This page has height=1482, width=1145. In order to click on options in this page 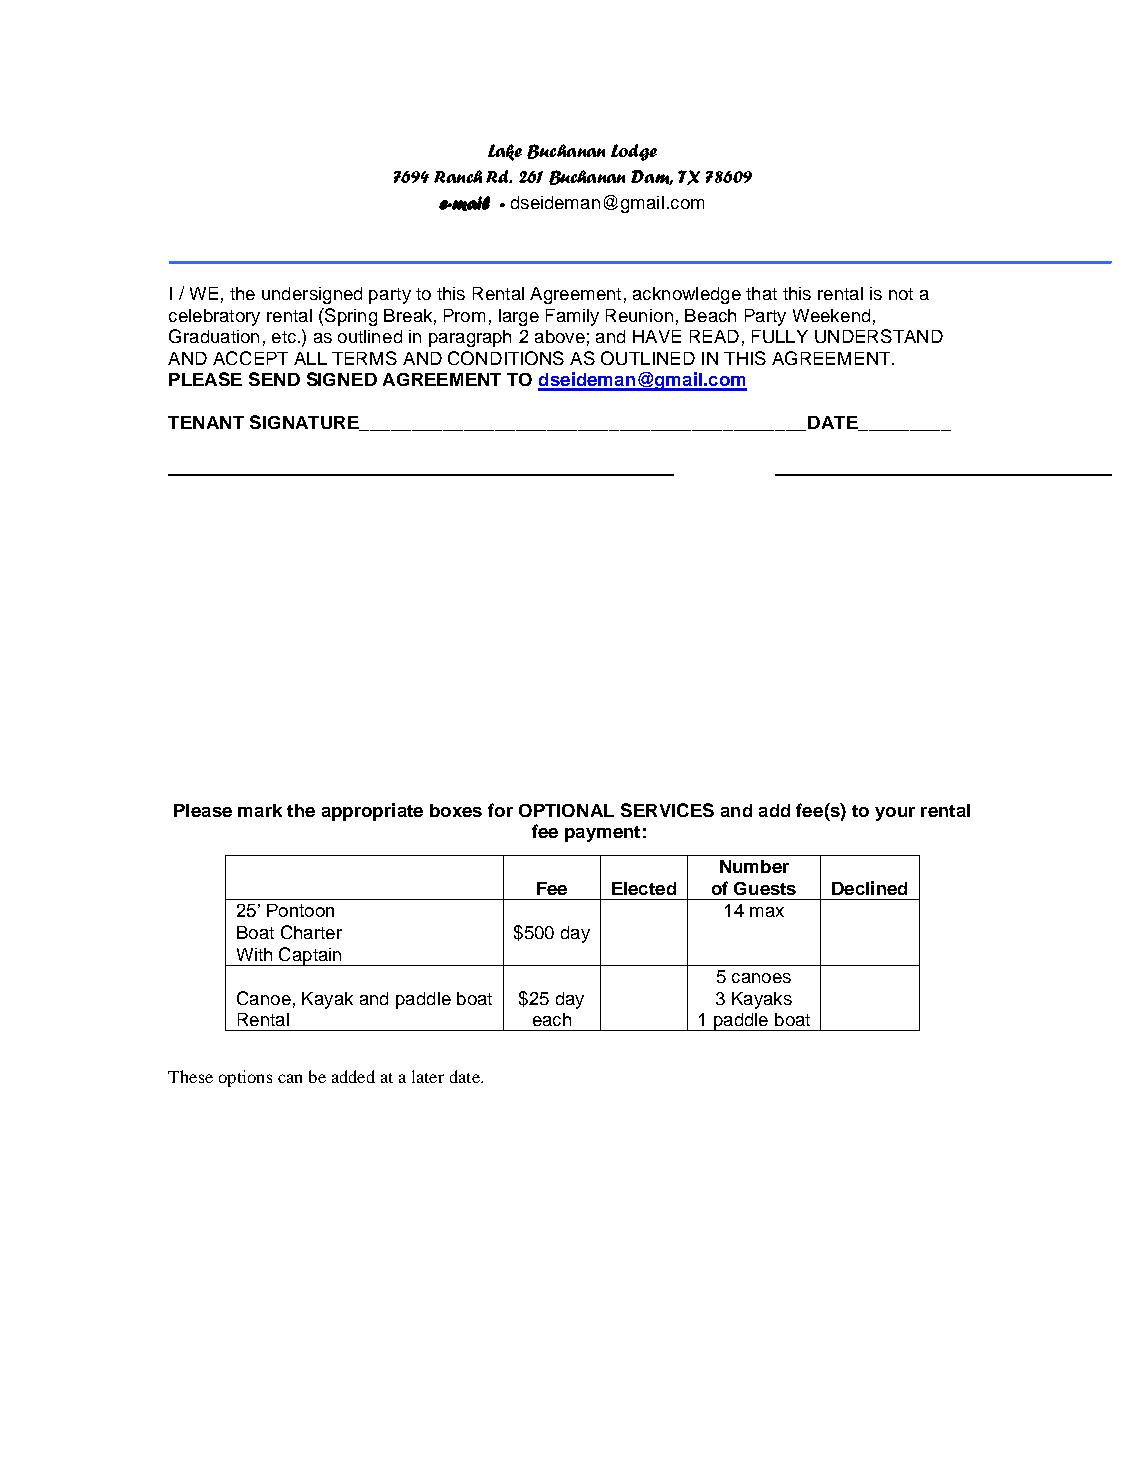, I will do `click(245, 1078)`.
